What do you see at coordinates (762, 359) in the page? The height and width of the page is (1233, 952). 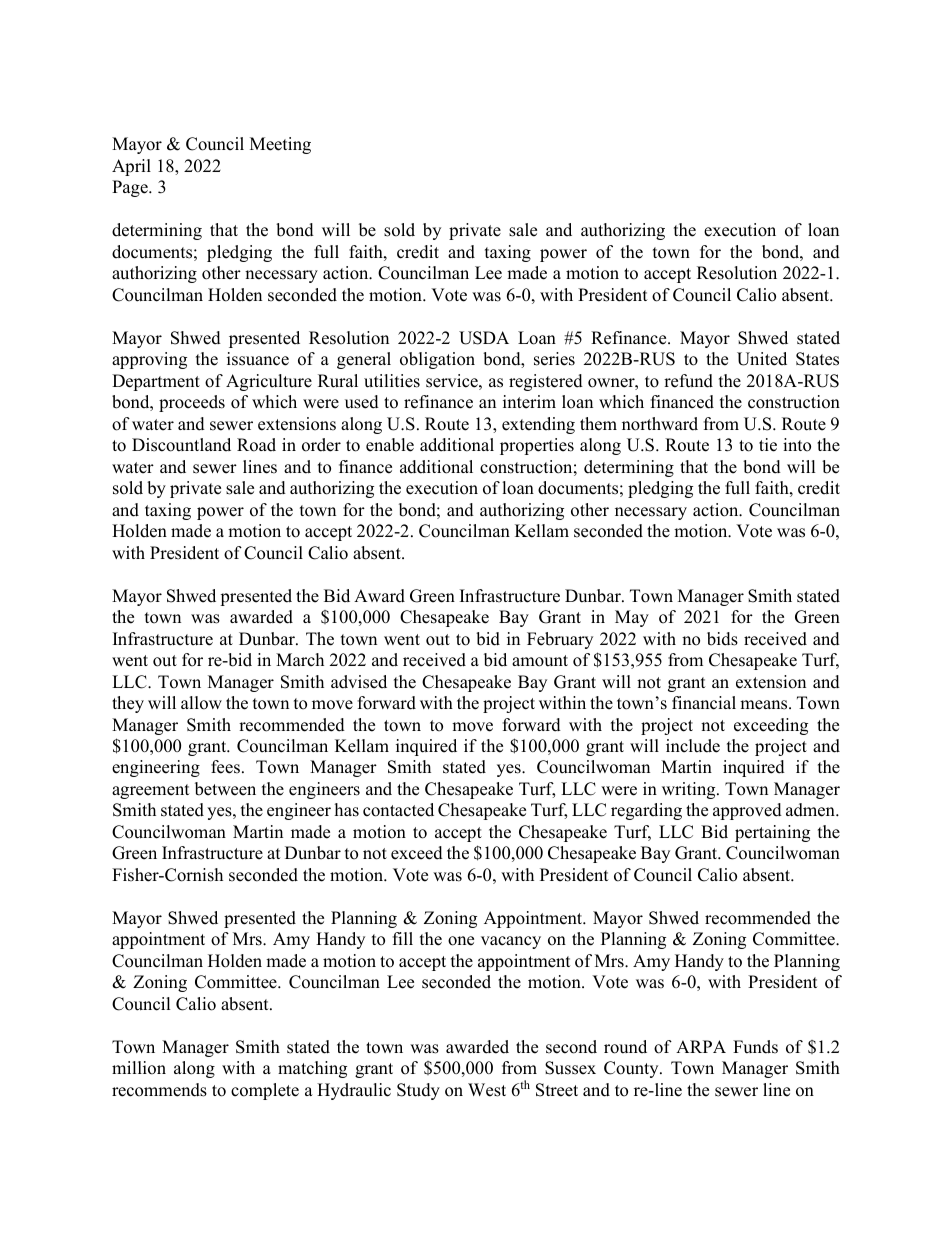 I see `United` at bounding box center [762, 359].
